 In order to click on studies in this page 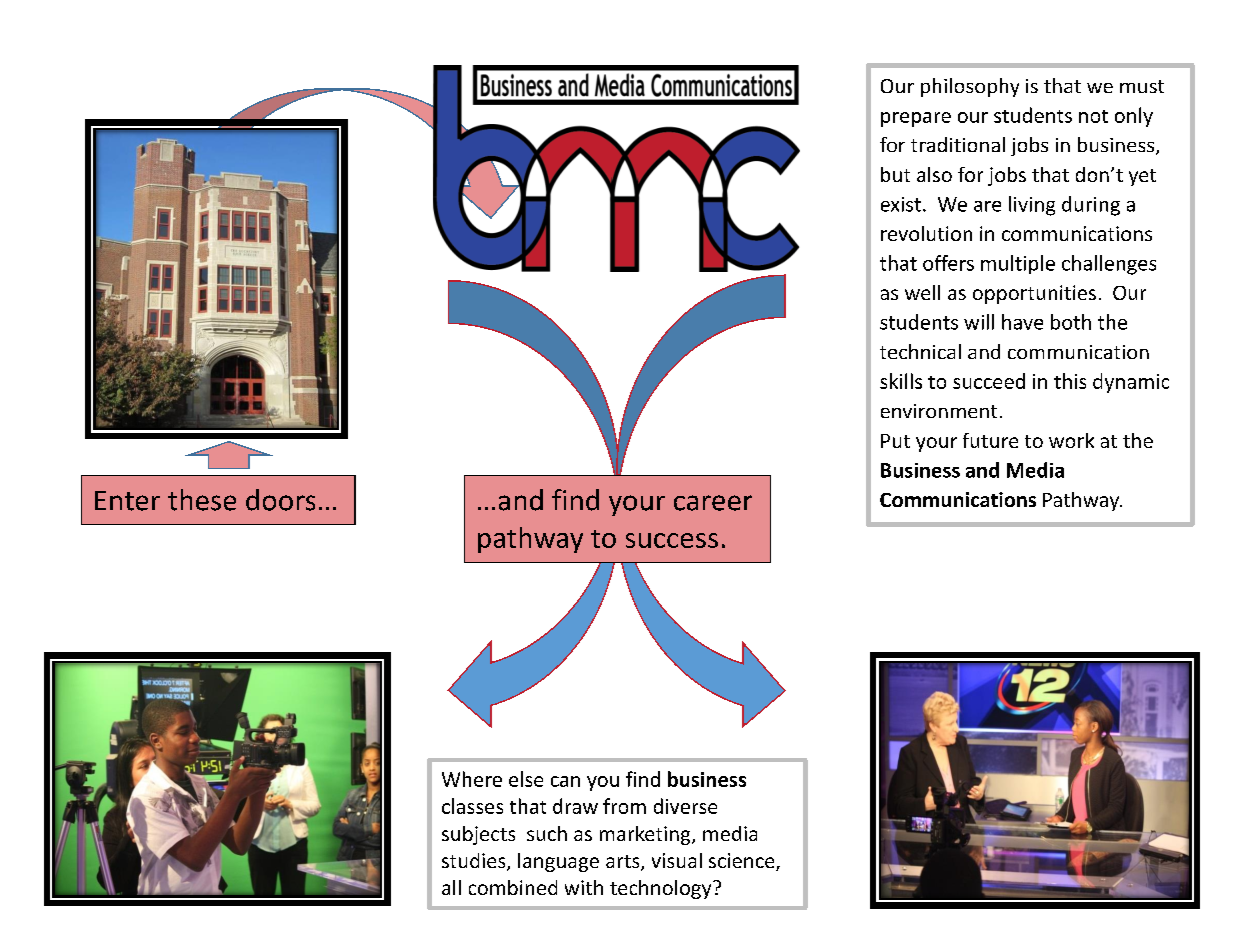, I will do `click(475, 862)`.
